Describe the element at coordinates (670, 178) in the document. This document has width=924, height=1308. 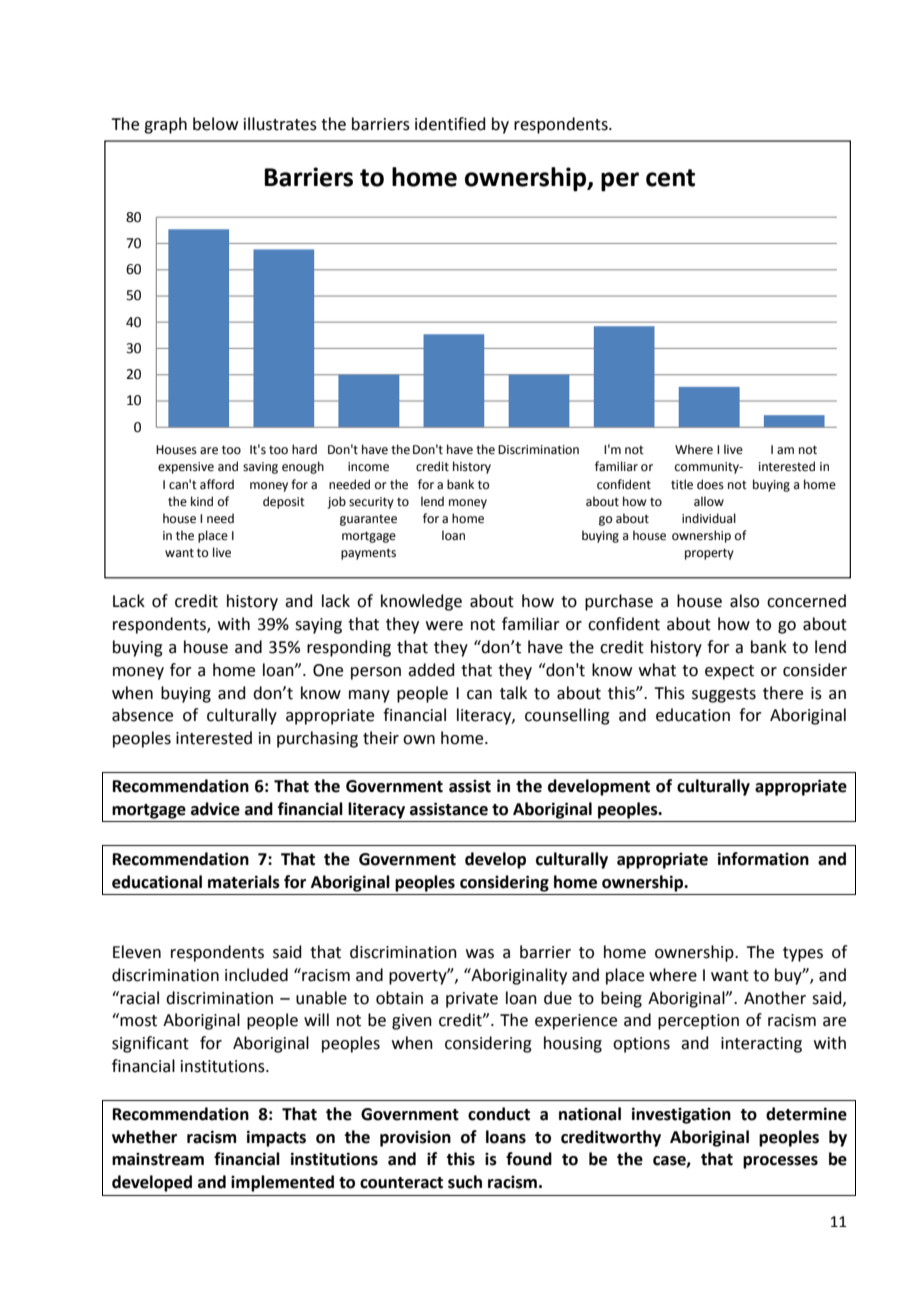
I see `cent` at that location.
